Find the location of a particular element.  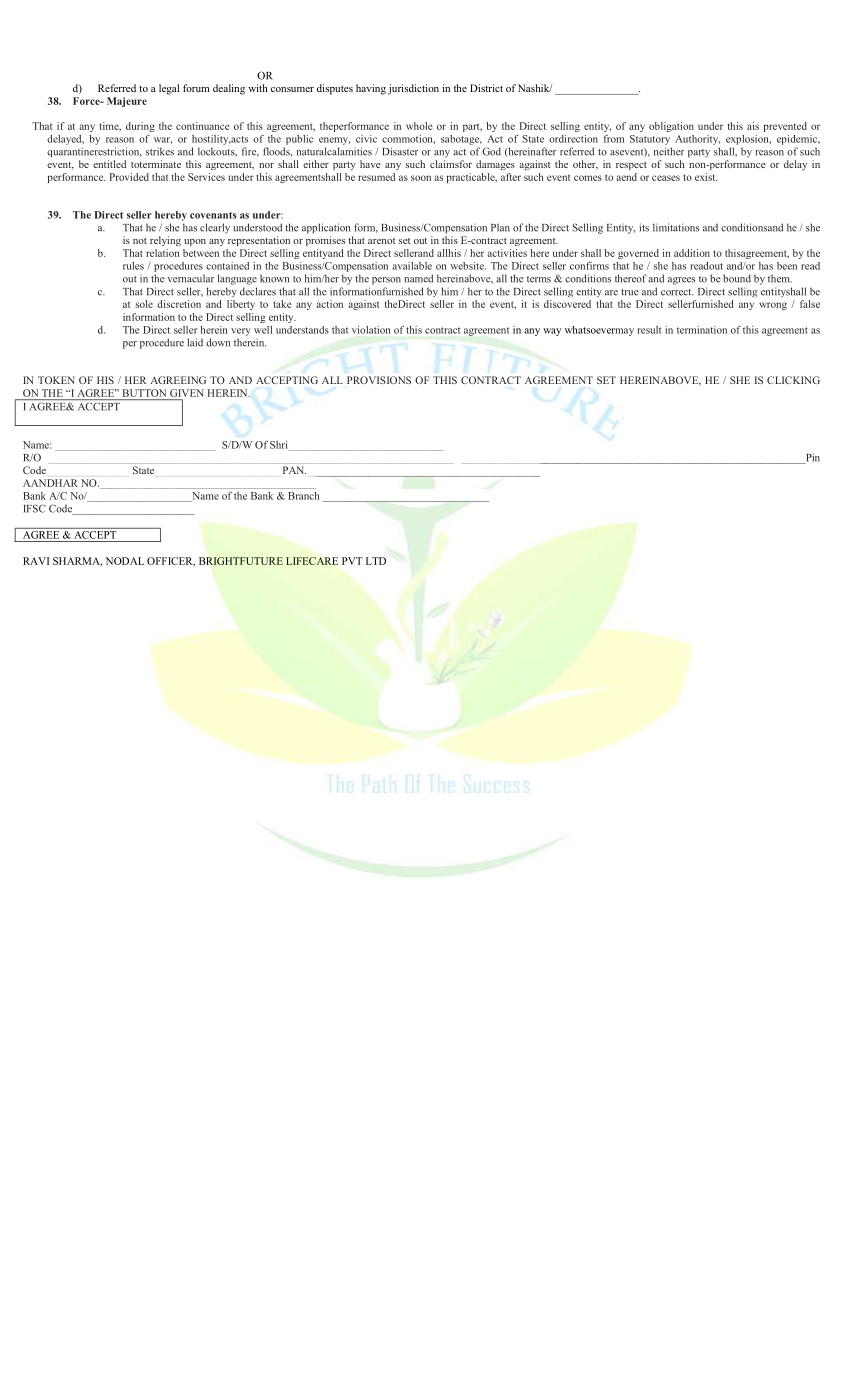

person is located at coordinates (386, 281).
